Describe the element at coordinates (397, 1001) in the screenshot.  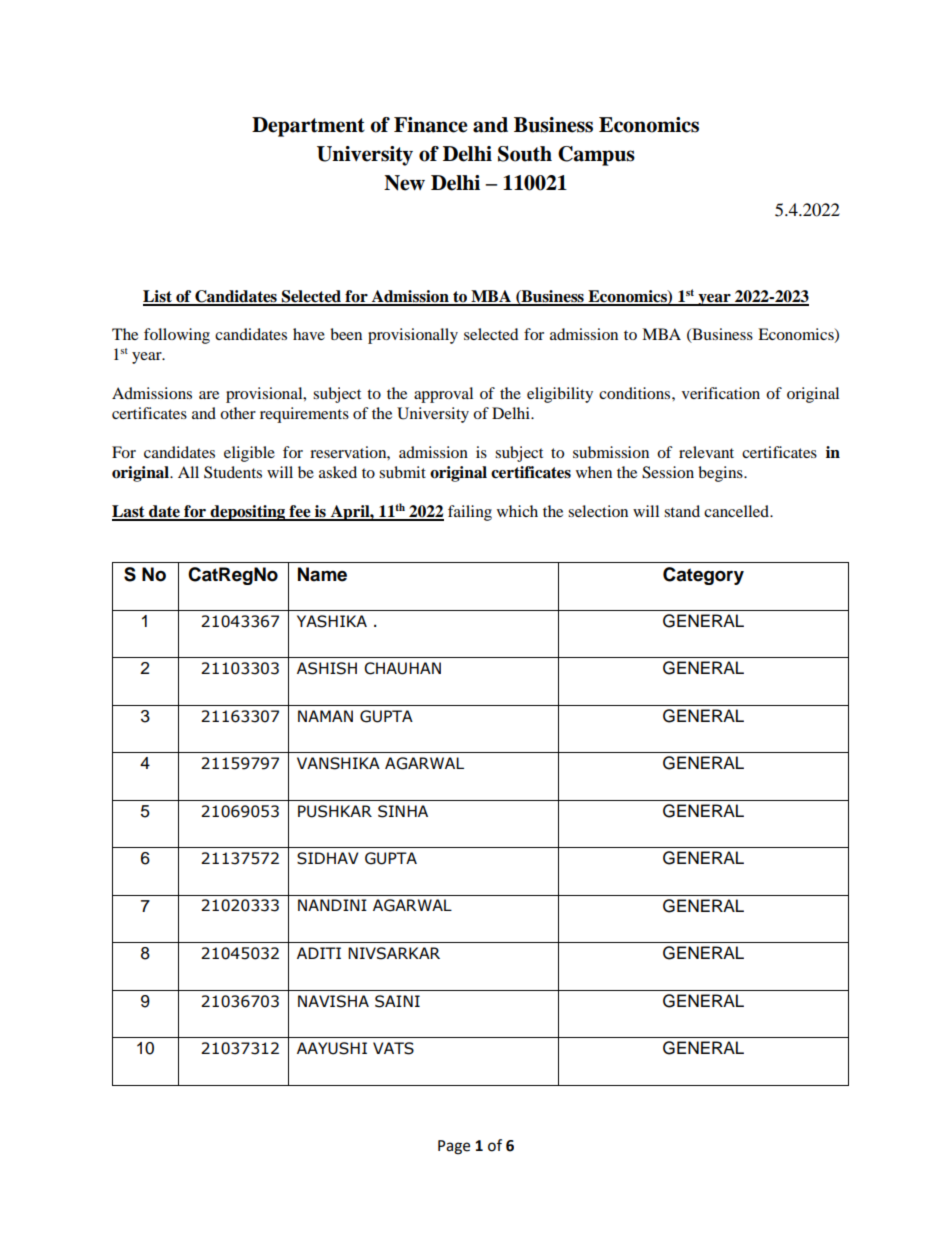
I see `SAINI` at that location.
